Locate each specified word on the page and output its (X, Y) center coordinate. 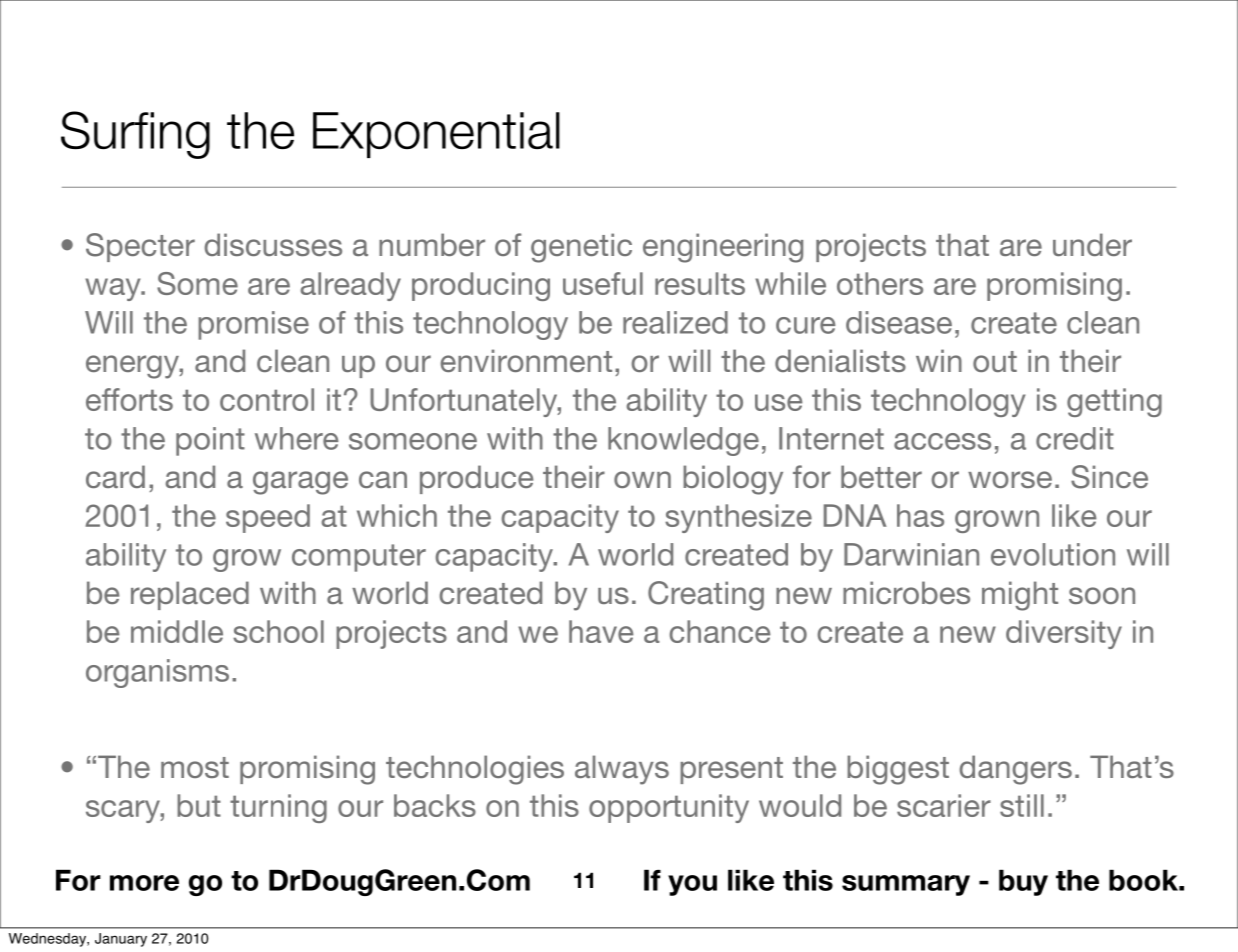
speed (268, 518)
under (1092, 244)
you (692, 885)
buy (1023, 882)
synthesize (738, 518)
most (195, 767)
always (622, 770)
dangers (1015, 770)
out (995, 361)
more (144, 883)
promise (253, 325)
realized (675, 322)
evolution (1053, 554)
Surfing (135, 135)
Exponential (436, 135)
